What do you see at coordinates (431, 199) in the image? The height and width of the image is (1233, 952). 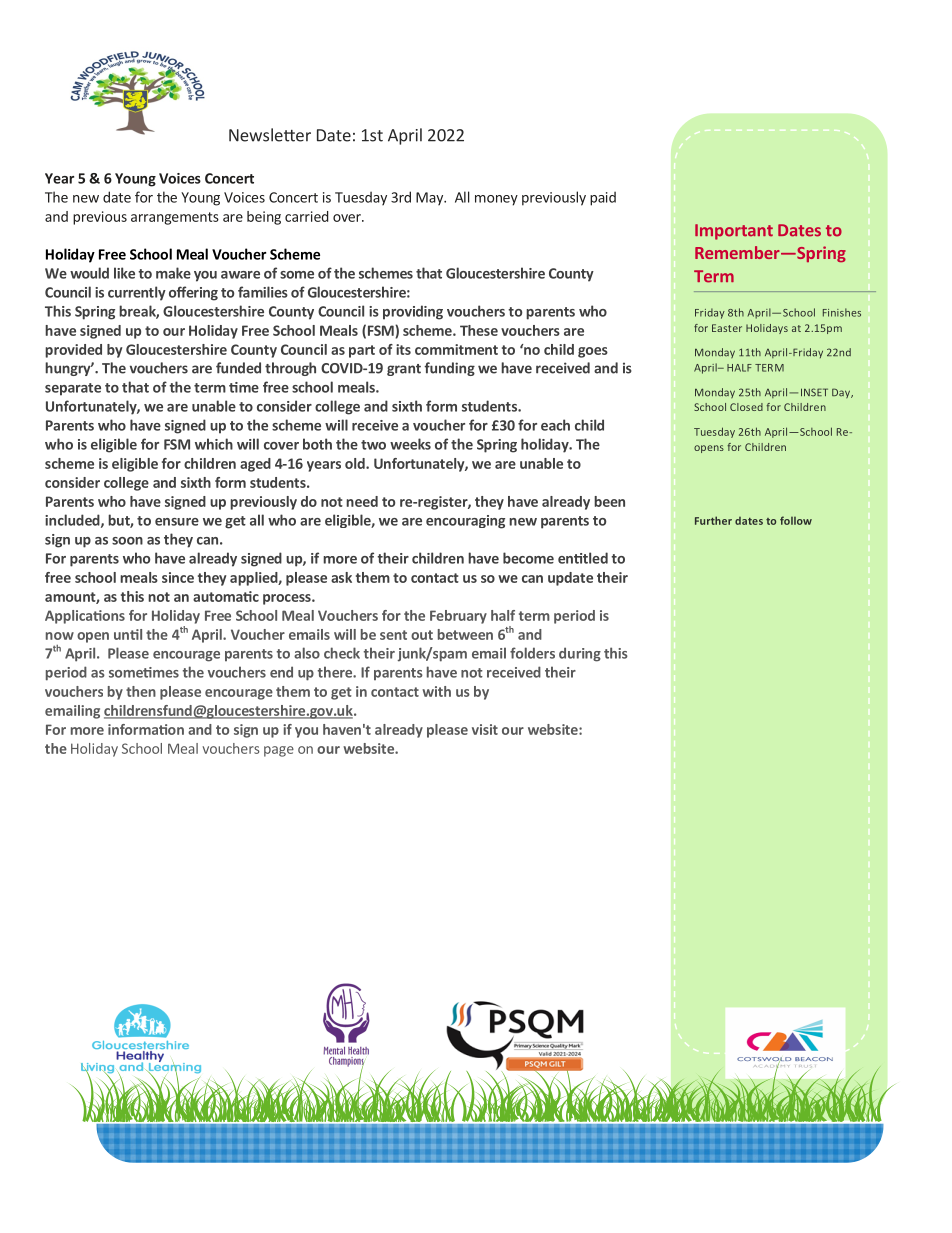 I see `May` at bounding box center [431, 199].
